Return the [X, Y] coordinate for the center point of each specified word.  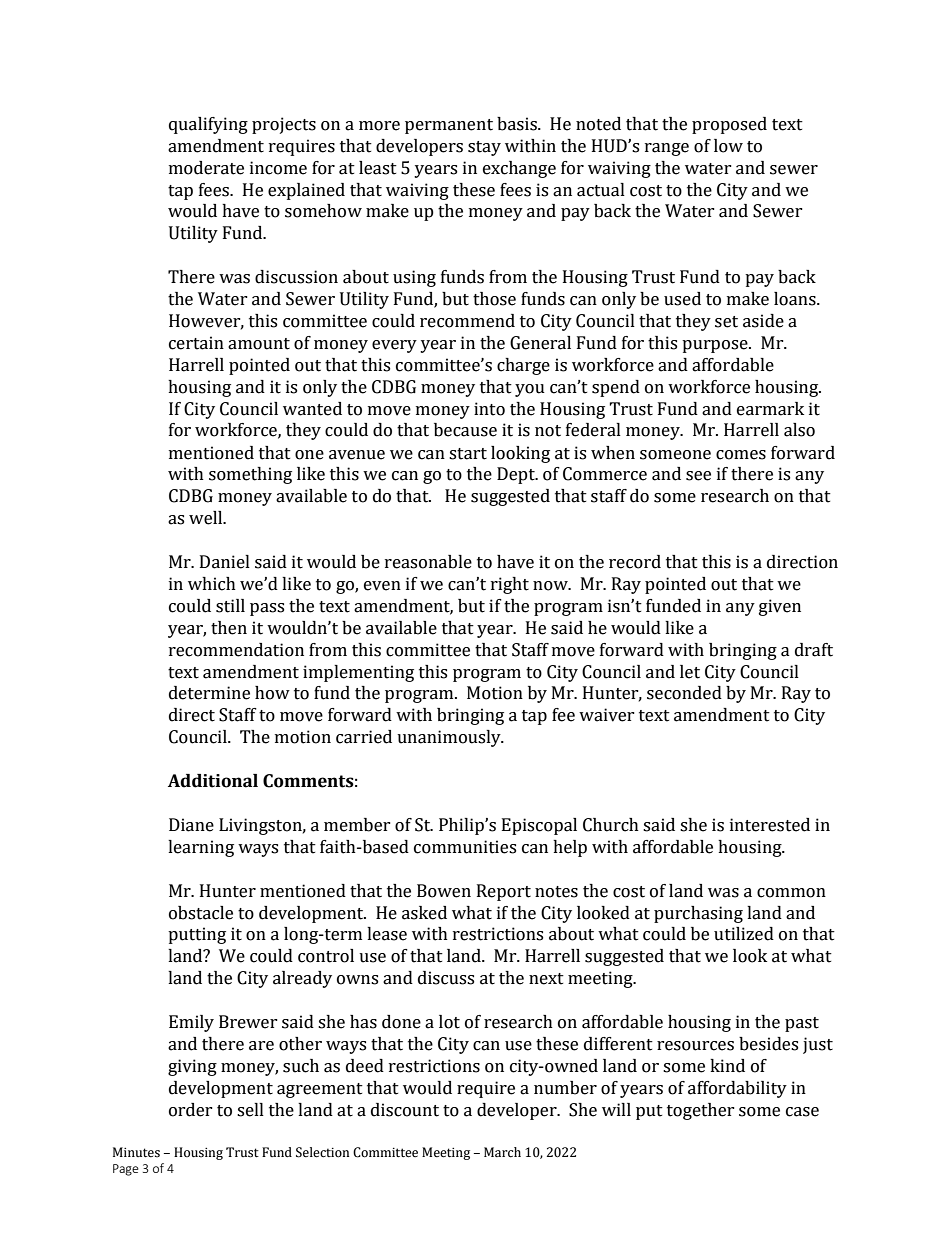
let [690, 672]
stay [484, 148]
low [728, 146]
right [510, 585]
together [701, 1111]
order [191, 1110]
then [229, 628]
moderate [206, 168]
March [502, 1152]
